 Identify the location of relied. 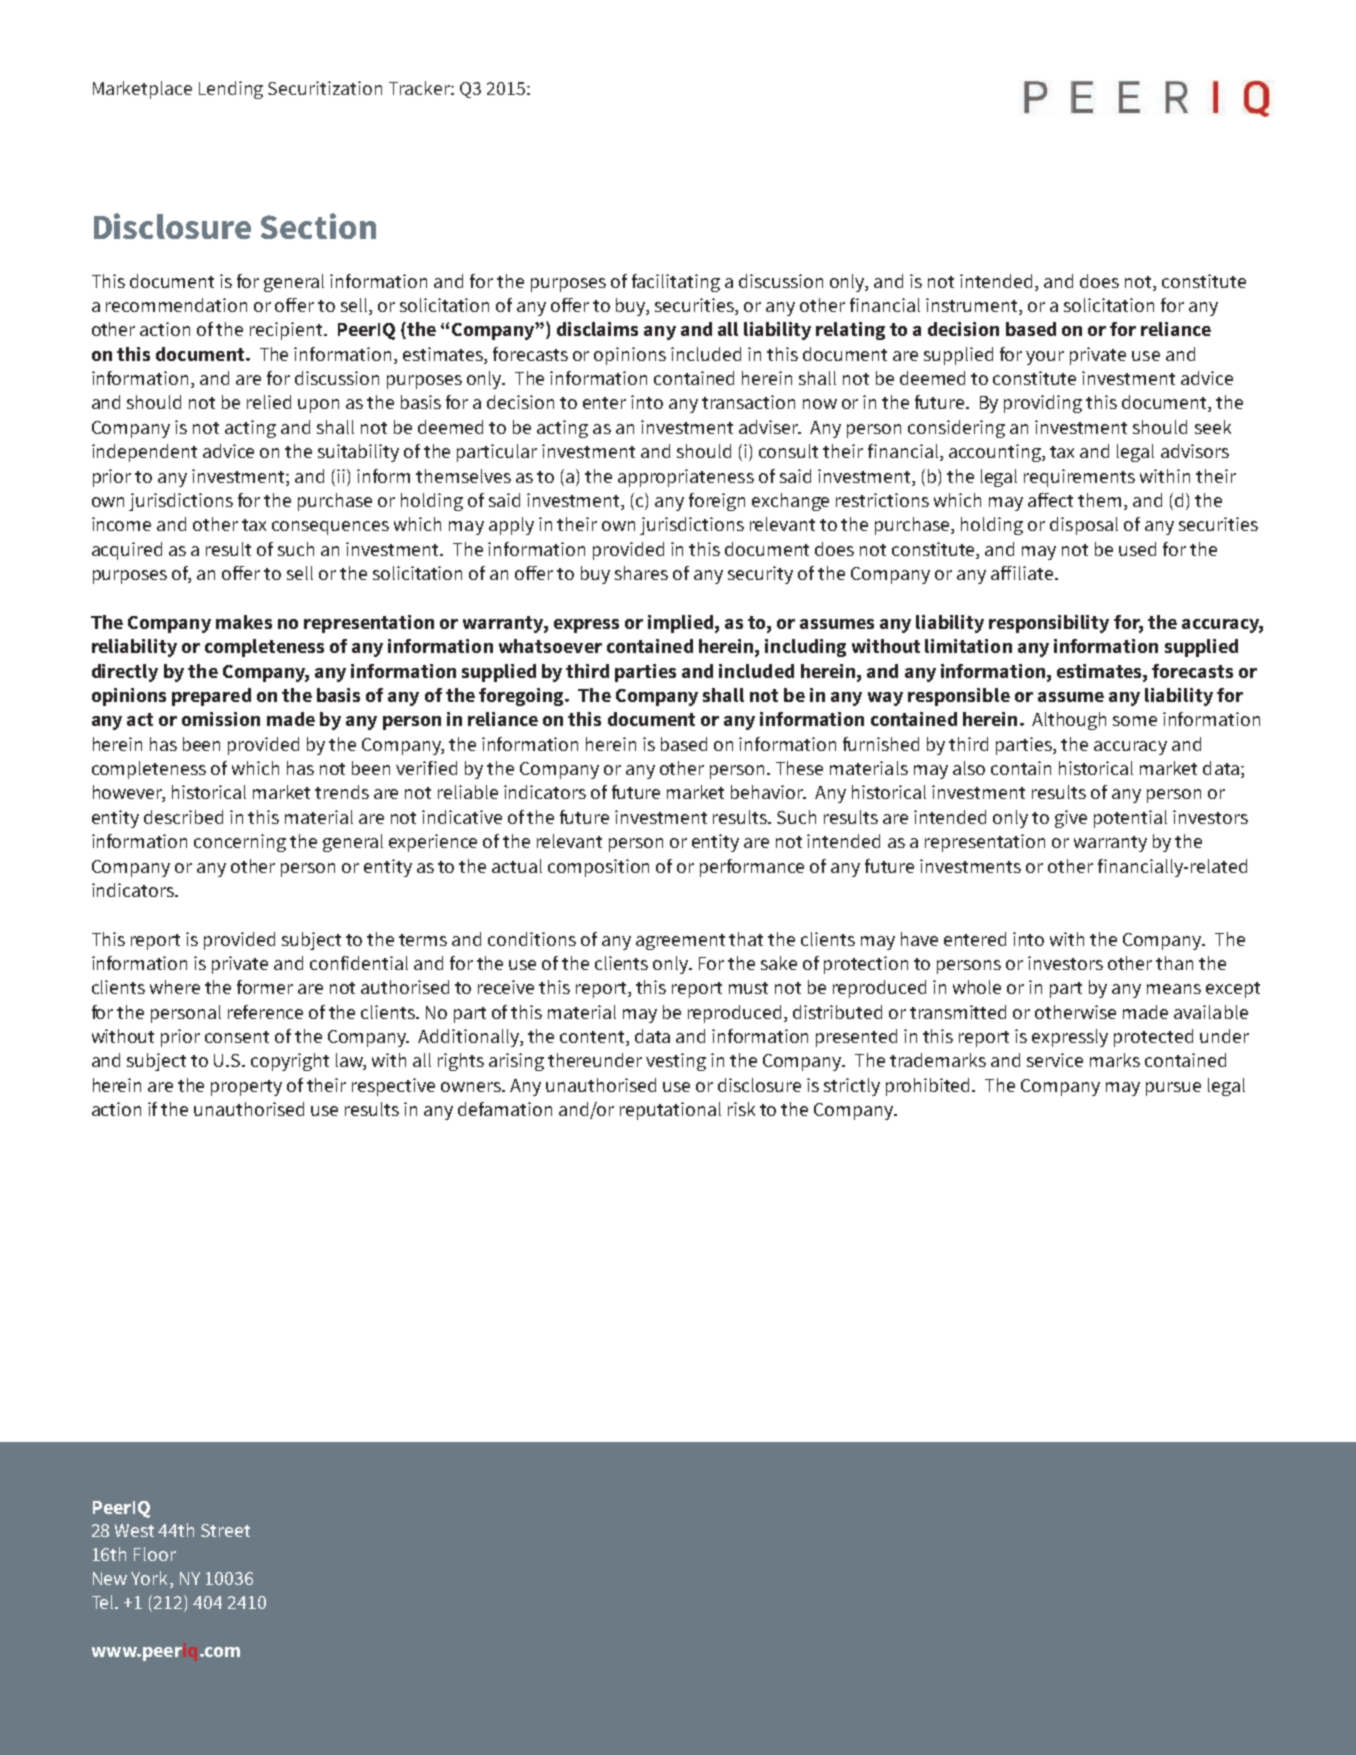
(269, 402).
